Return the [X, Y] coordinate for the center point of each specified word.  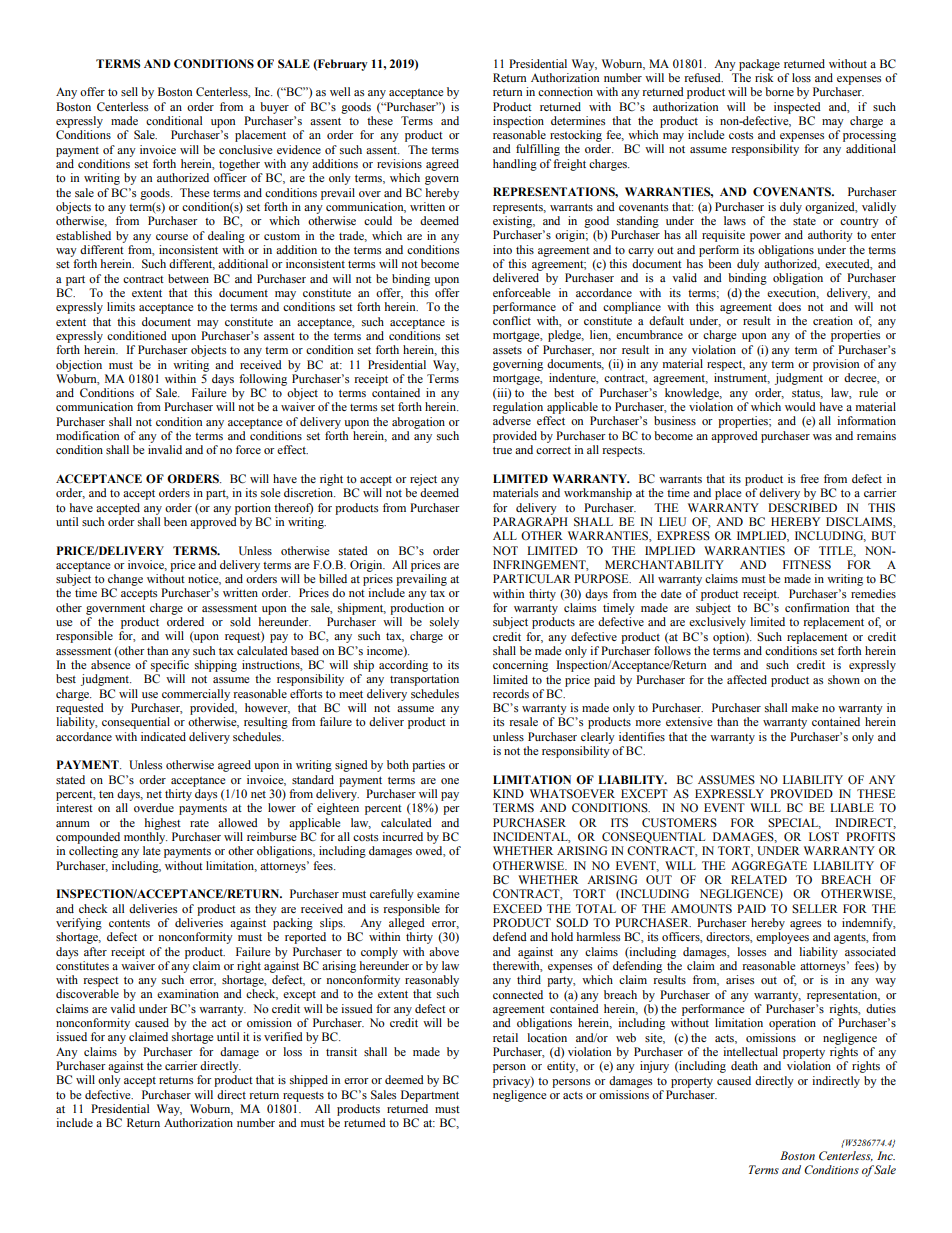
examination [188, 993]
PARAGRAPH [530, 522]
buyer [274, 108]
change [125, 580]
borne [779, 91]
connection [565, 91]
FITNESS [807, 564]
